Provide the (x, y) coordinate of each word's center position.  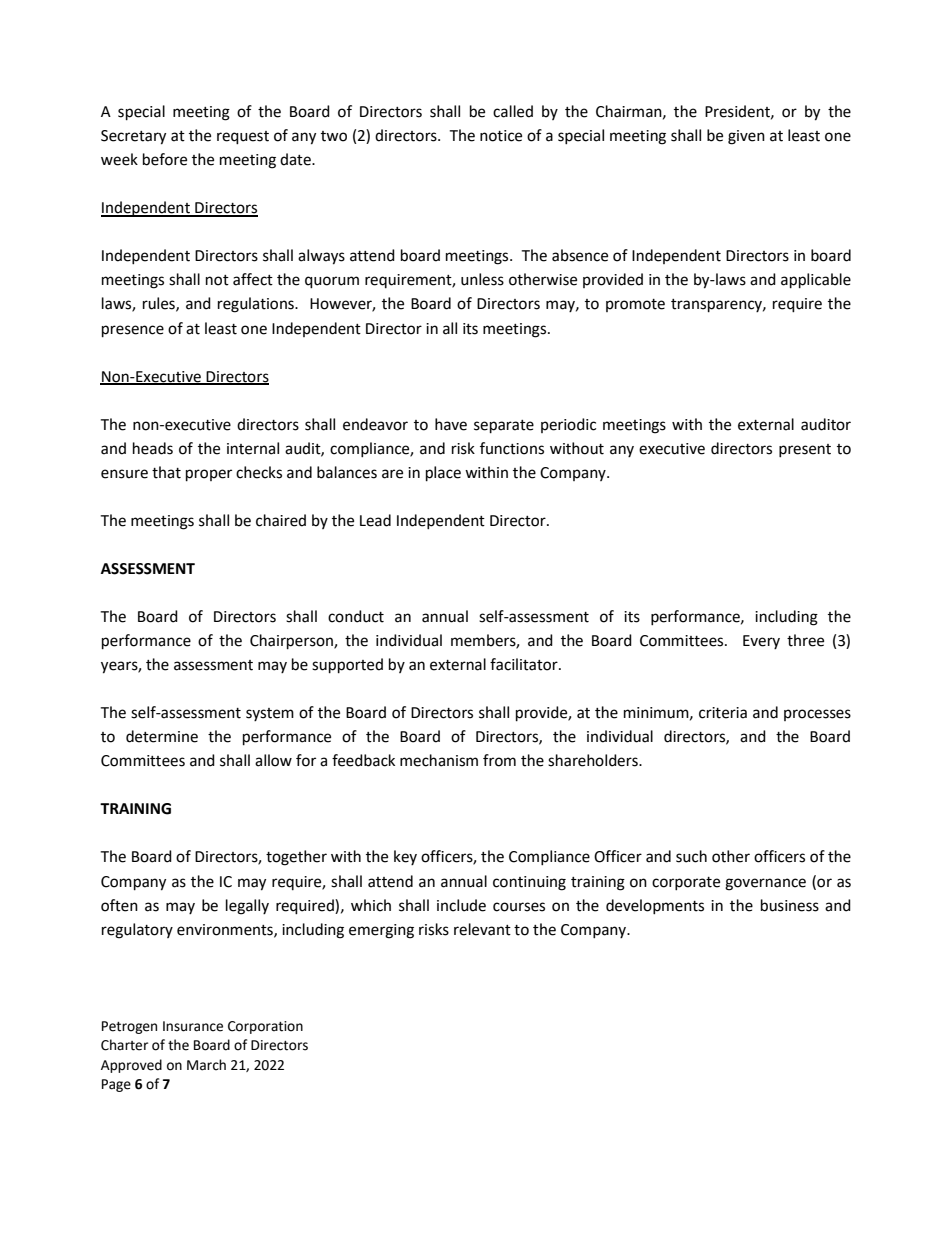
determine (162, 736)
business (790, 905)
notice (501, 136)
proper (209, 475)
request (243, 138)
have (451, 424)
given (746, 137)
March (206, 1065)
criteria (723, 713)
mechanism (439, 760)
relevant (482, 929)
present (805, 450)
